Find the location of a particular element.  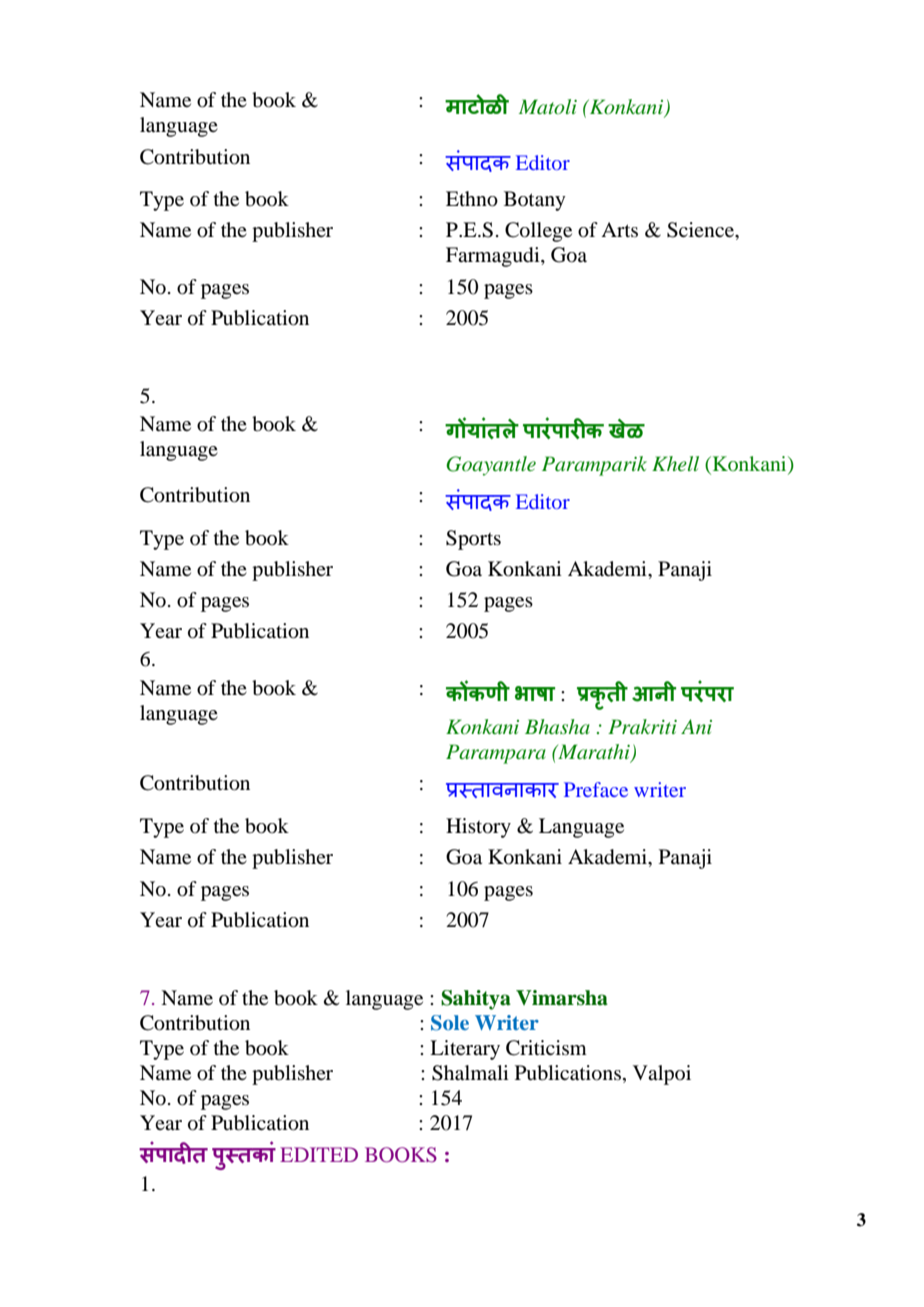

Prakriti is located at coordinates (642, 726).
